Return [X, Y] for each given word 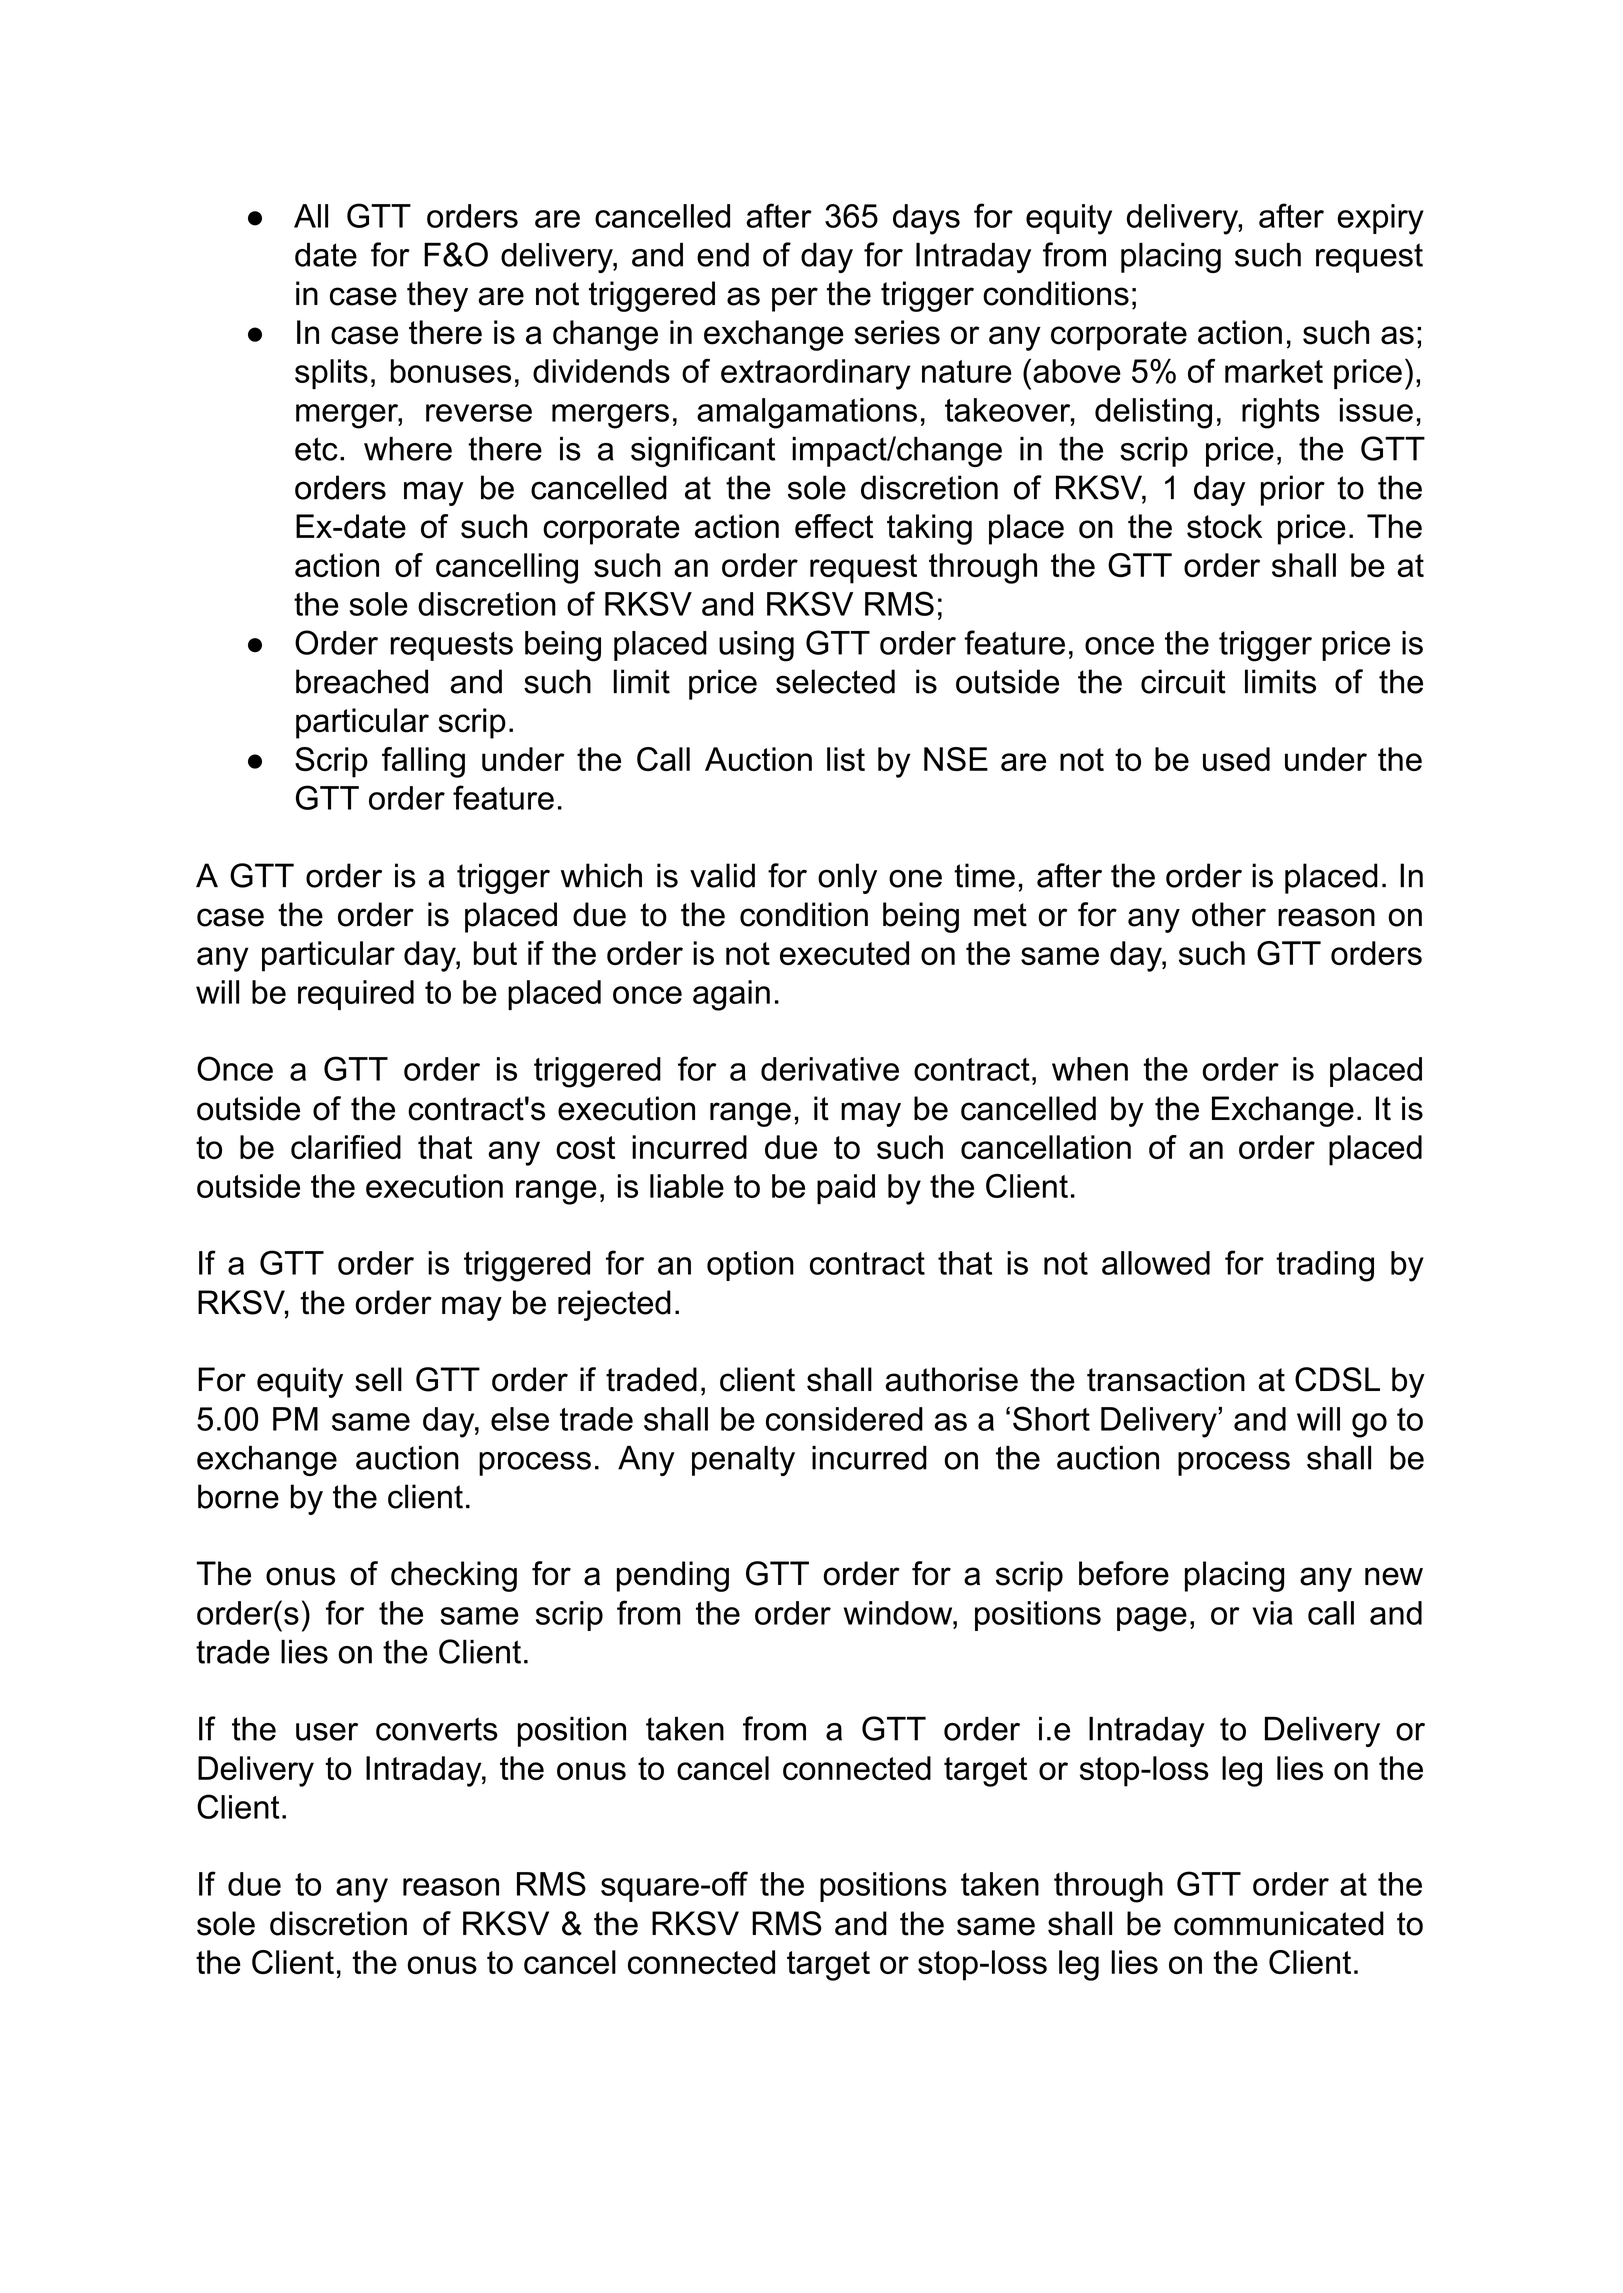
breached [362, 681]
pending [673, 1576]
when [1090, 1069]
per [795, 299]
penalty [743, 1461]
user [327, 1732]
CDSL [1337, 1379]
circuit [1183, 681]
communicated [1279, 1923]
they [437, 296]
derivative [830, 1069]
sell [378, 1379]
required [356, 995]
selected [835, 681]
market [1274, 371]
